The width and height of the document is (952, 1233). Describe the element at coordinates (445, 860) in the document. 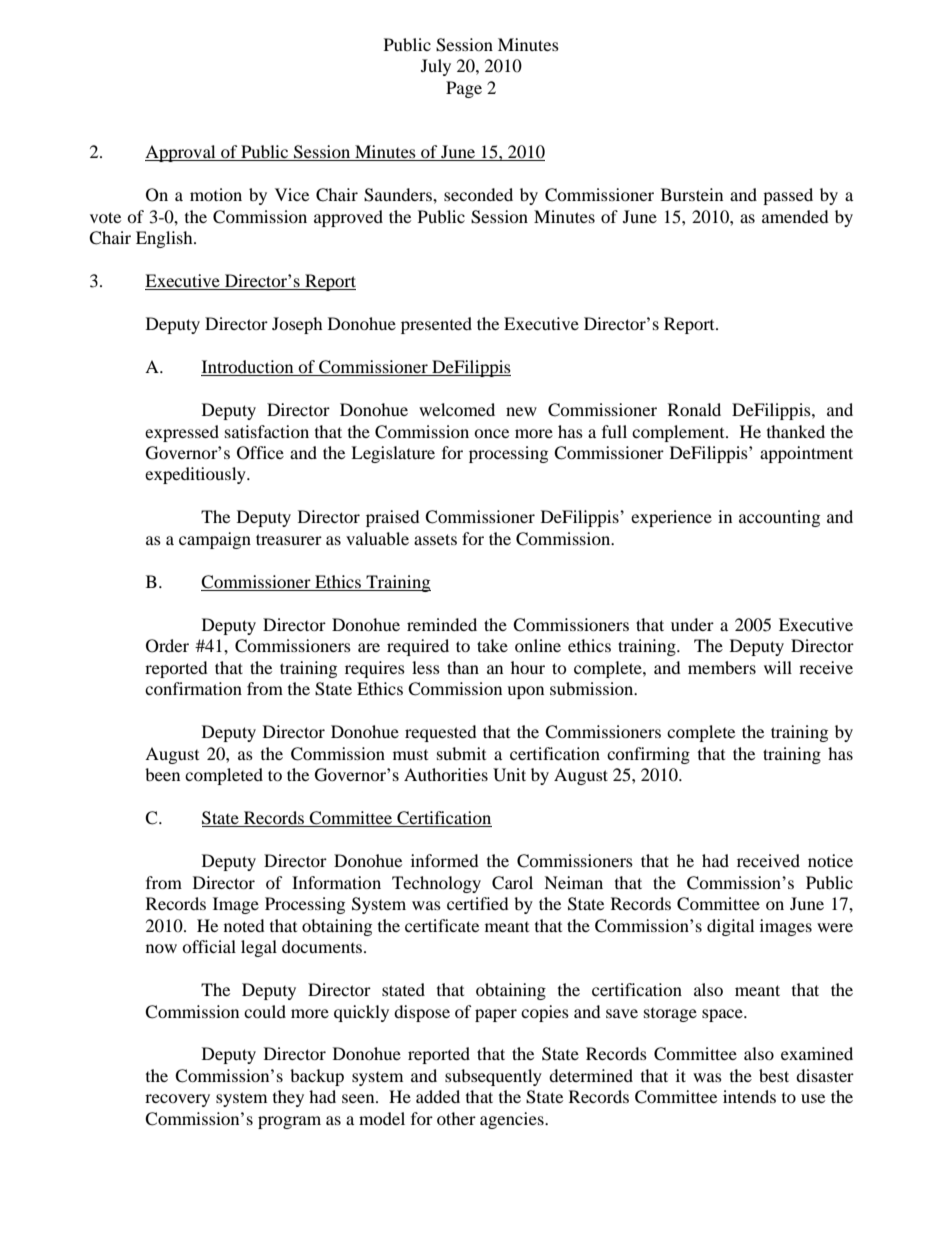

I see `informed` at that location.
